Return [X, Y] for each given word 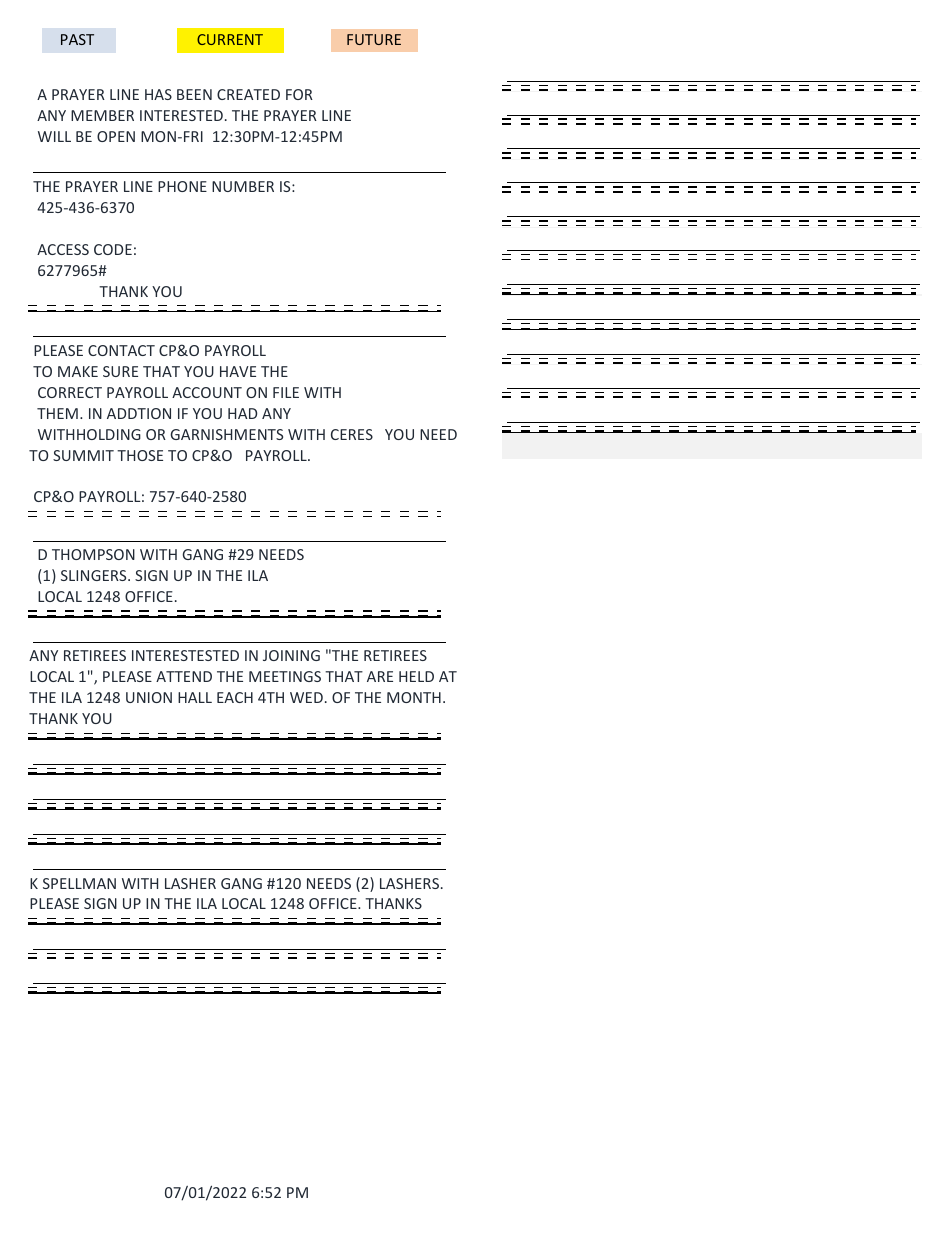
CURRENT [230, 39]
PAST [77, 39]
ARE [380, 676]
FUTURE [374, 39]
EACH [235, 697]
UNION [149, 697]
